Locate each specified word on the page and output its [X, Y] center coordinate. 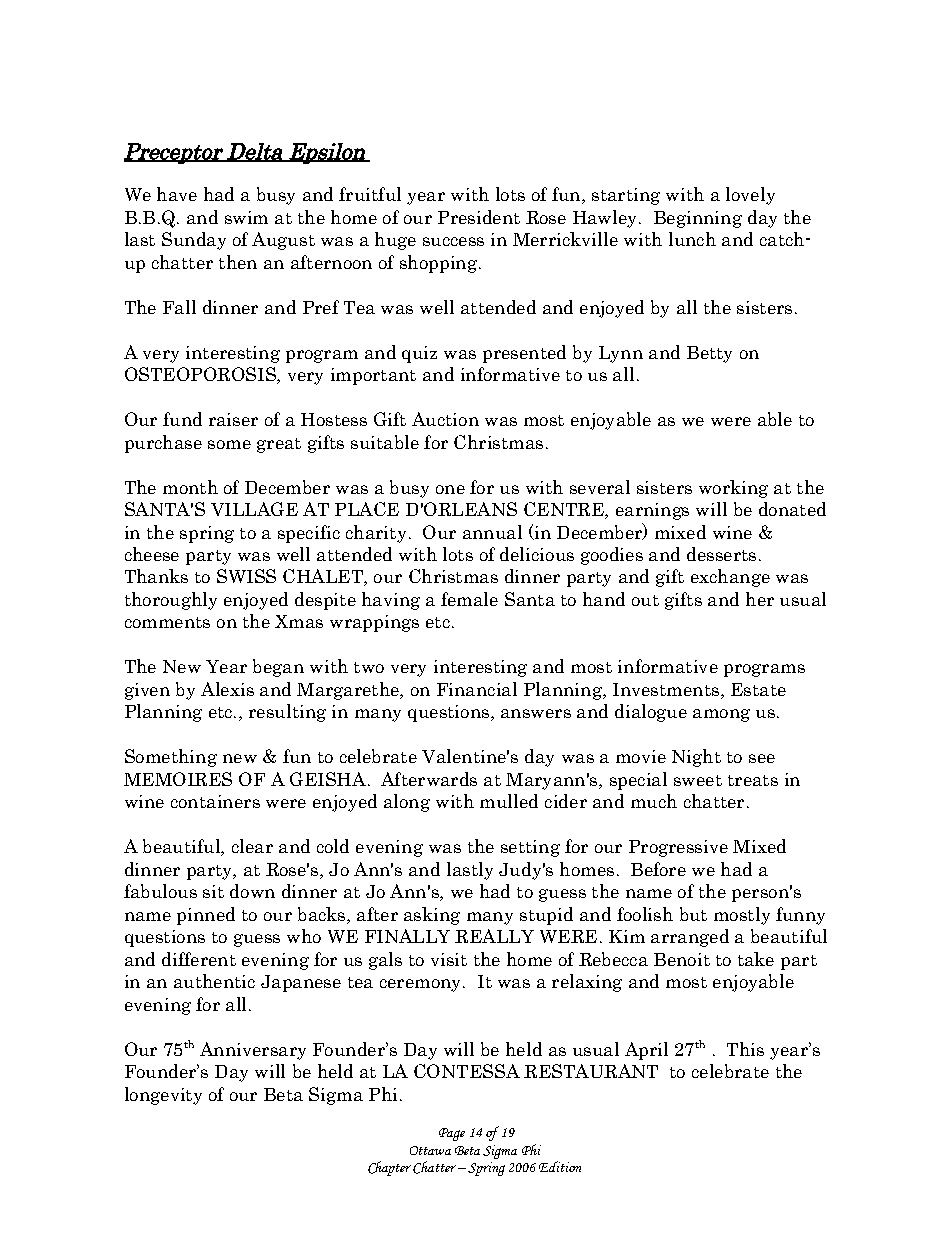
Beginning [698, 219]
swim [246, 217]
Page [452, 1134]
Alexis [227, 689]
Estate [758, 689]
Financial [477, 689]
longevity [163, 1096]
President [479, 217]
